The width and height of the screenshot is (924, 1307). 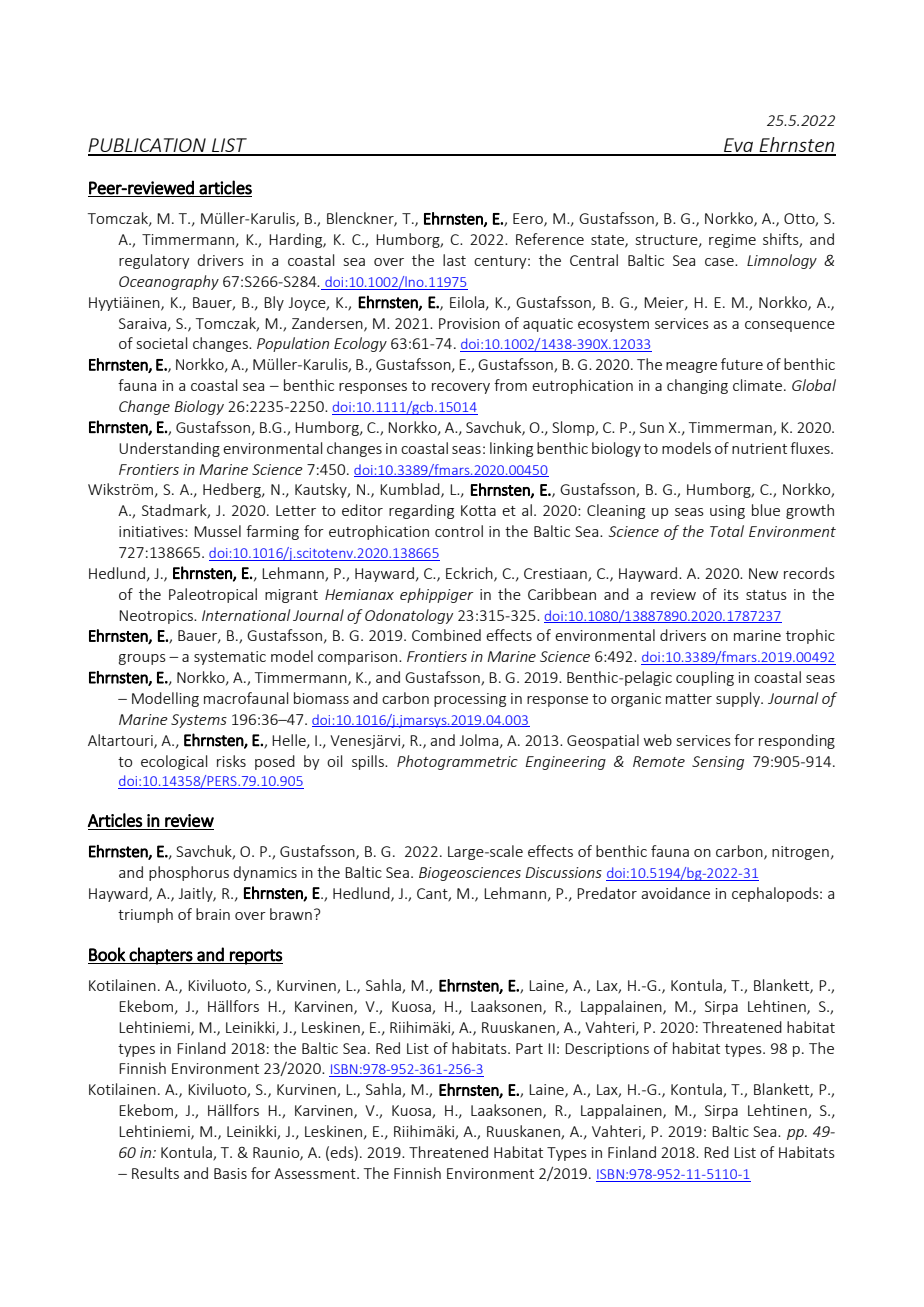 What do you see at coordinates (169, 449) in the screenshot?
I see `Understanding` at bounding box center [169, 449].
